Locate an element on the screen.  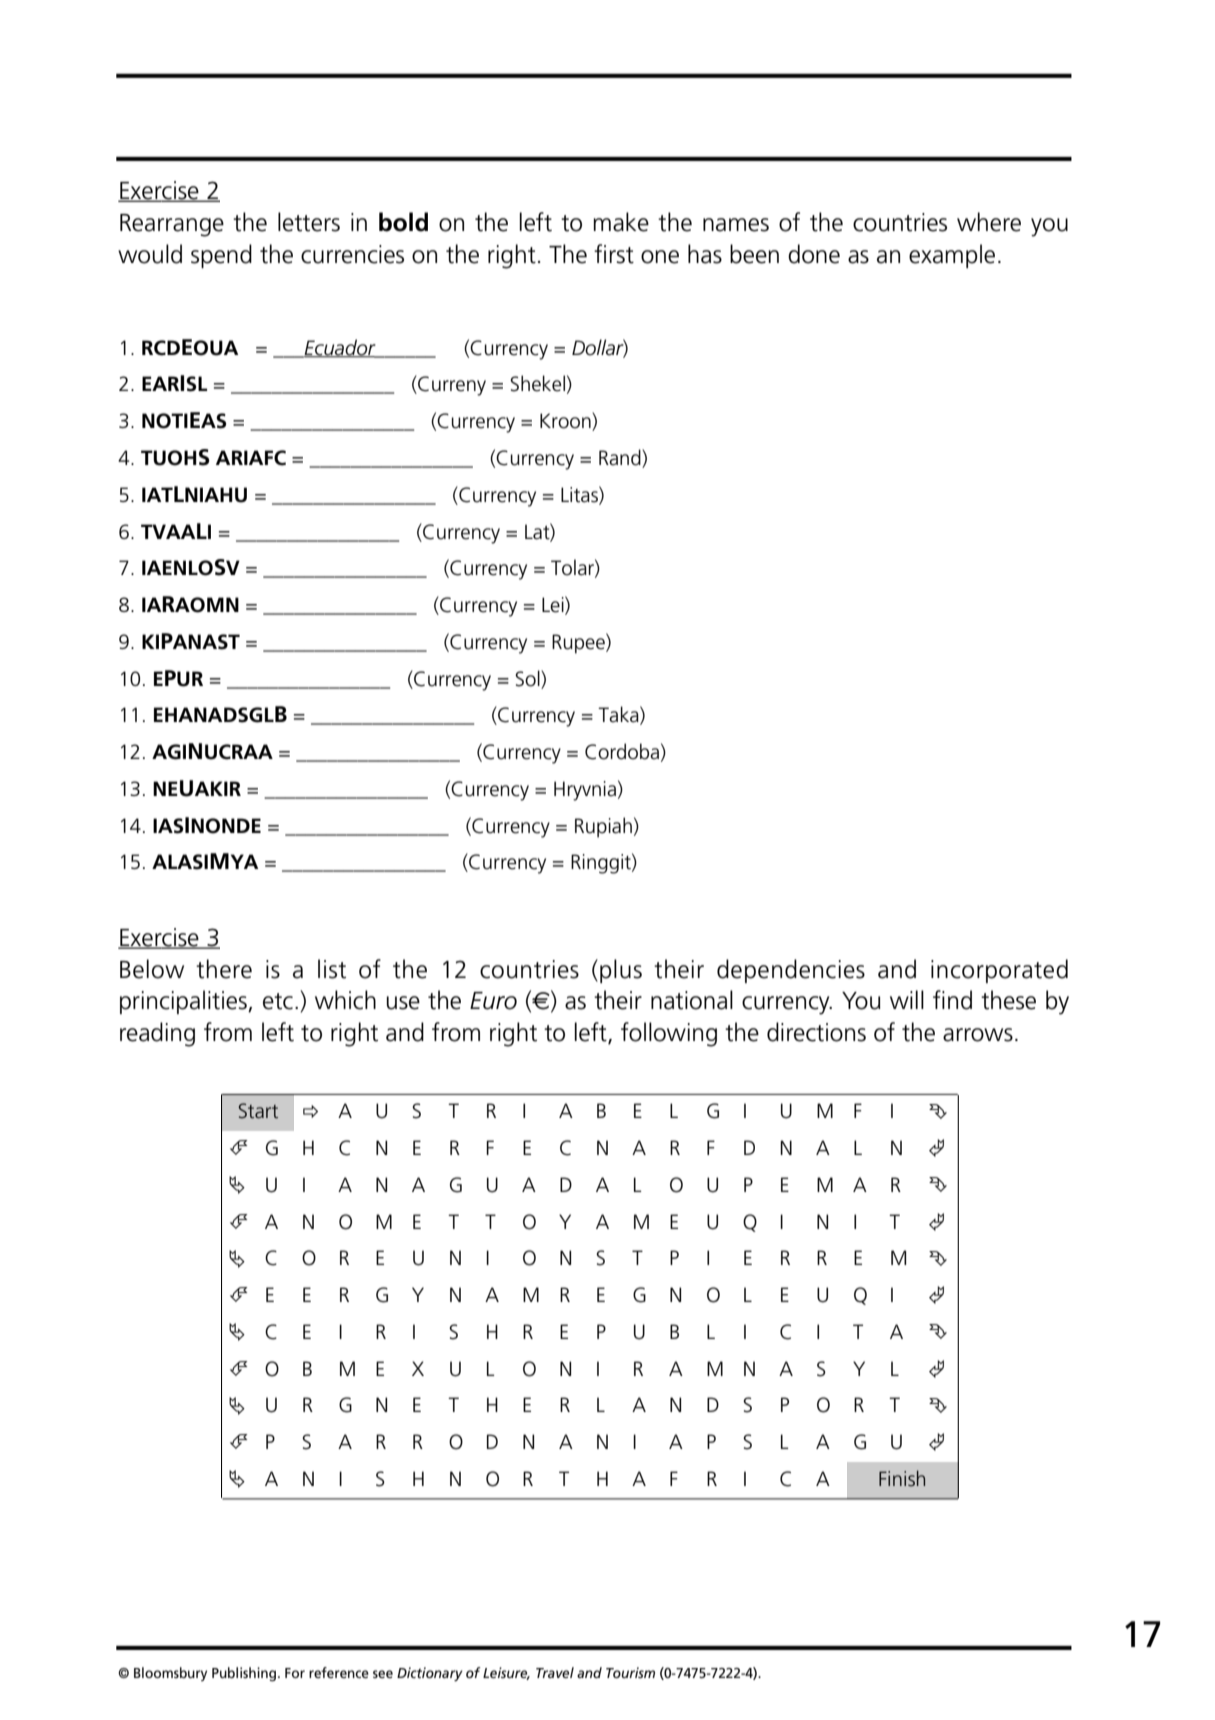
Rupiah is located at coordinates (603, 827).
